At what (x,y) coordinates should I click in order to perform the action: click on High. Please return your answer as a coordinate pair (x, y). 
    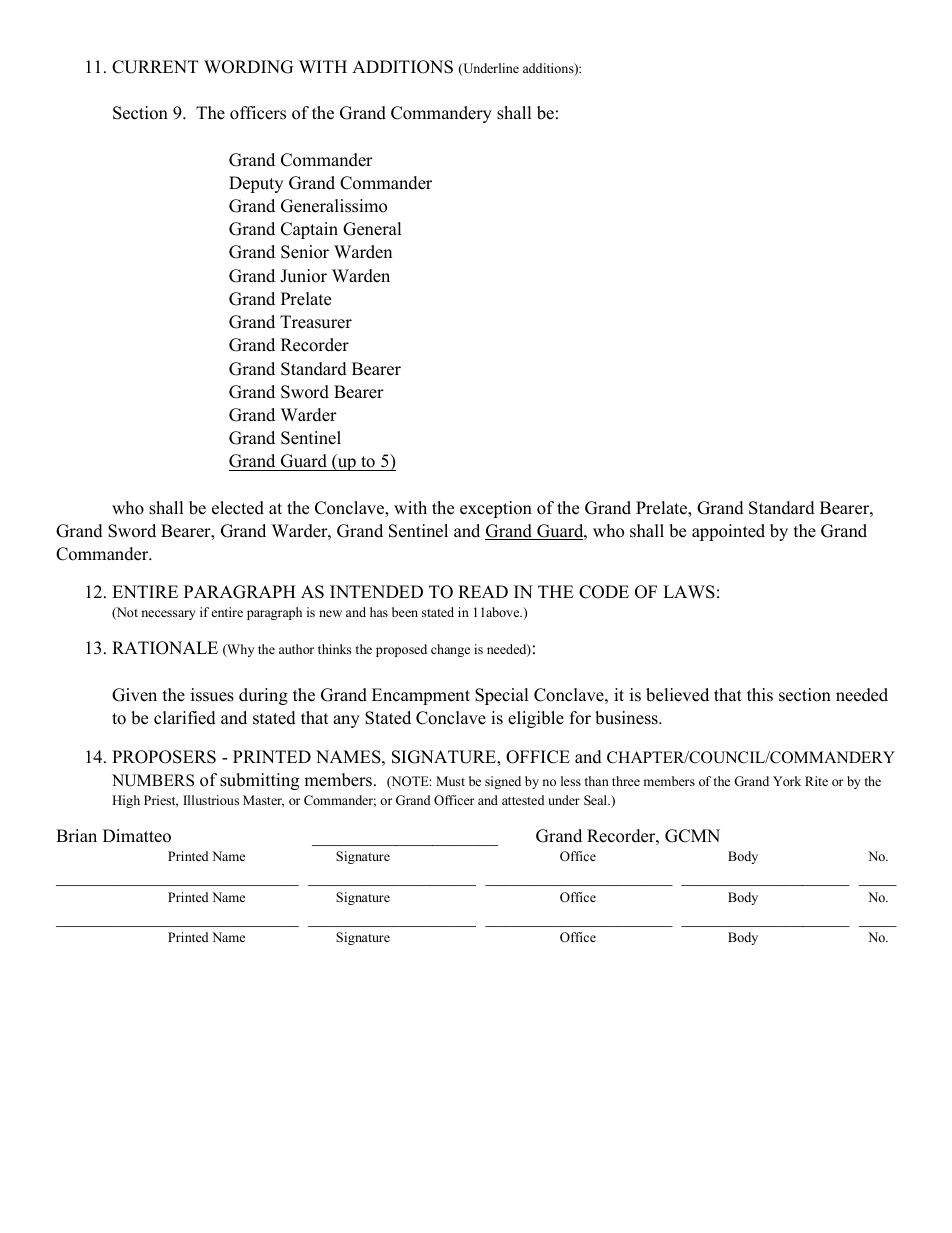
    Looking at the image, I should click on (126, 801).
